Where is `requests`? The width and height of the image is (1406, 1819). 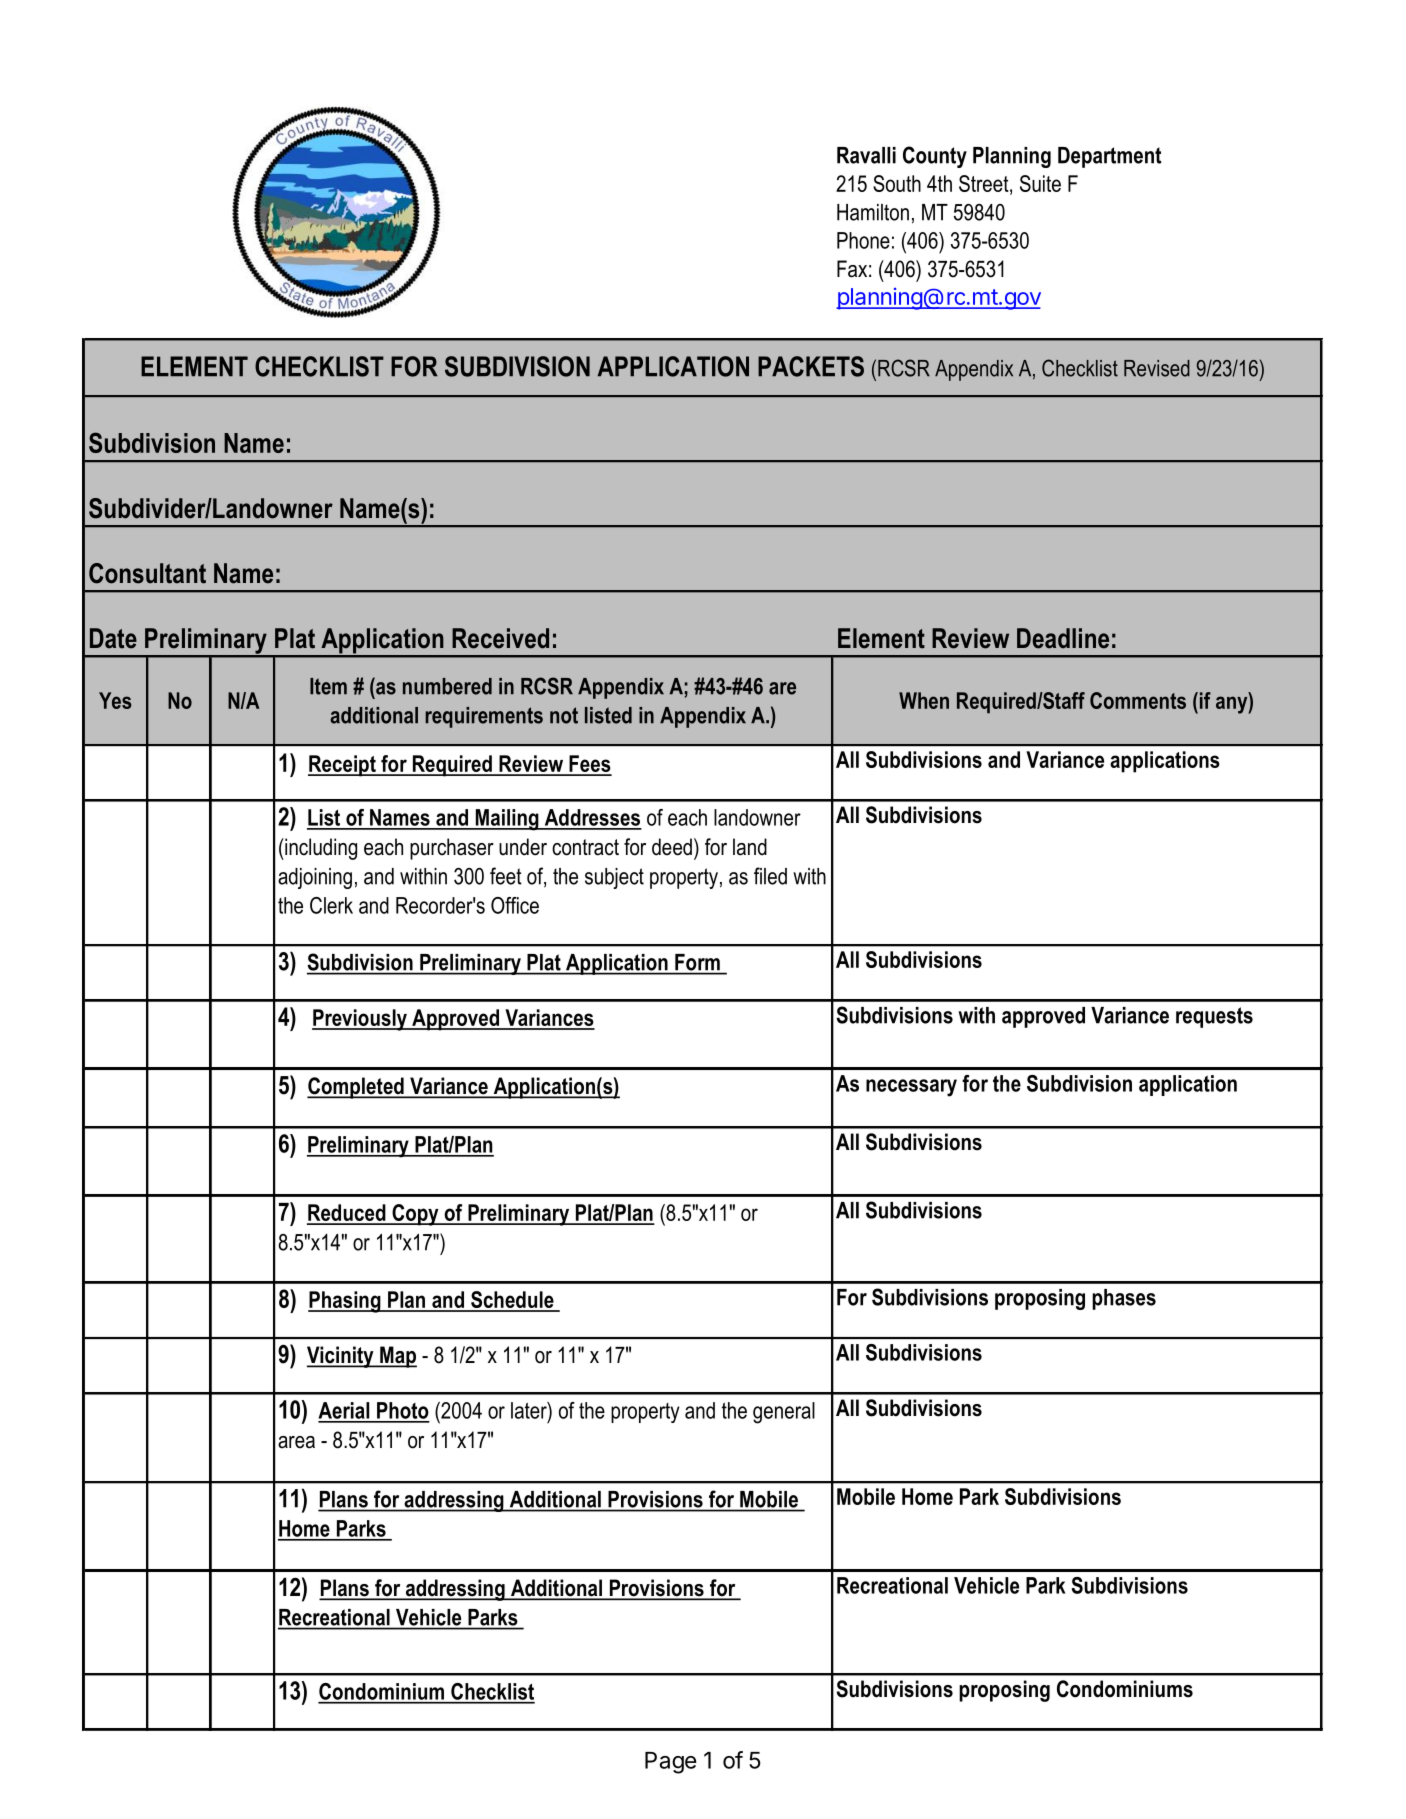
requests is located at coordinates (1214, 1017).
